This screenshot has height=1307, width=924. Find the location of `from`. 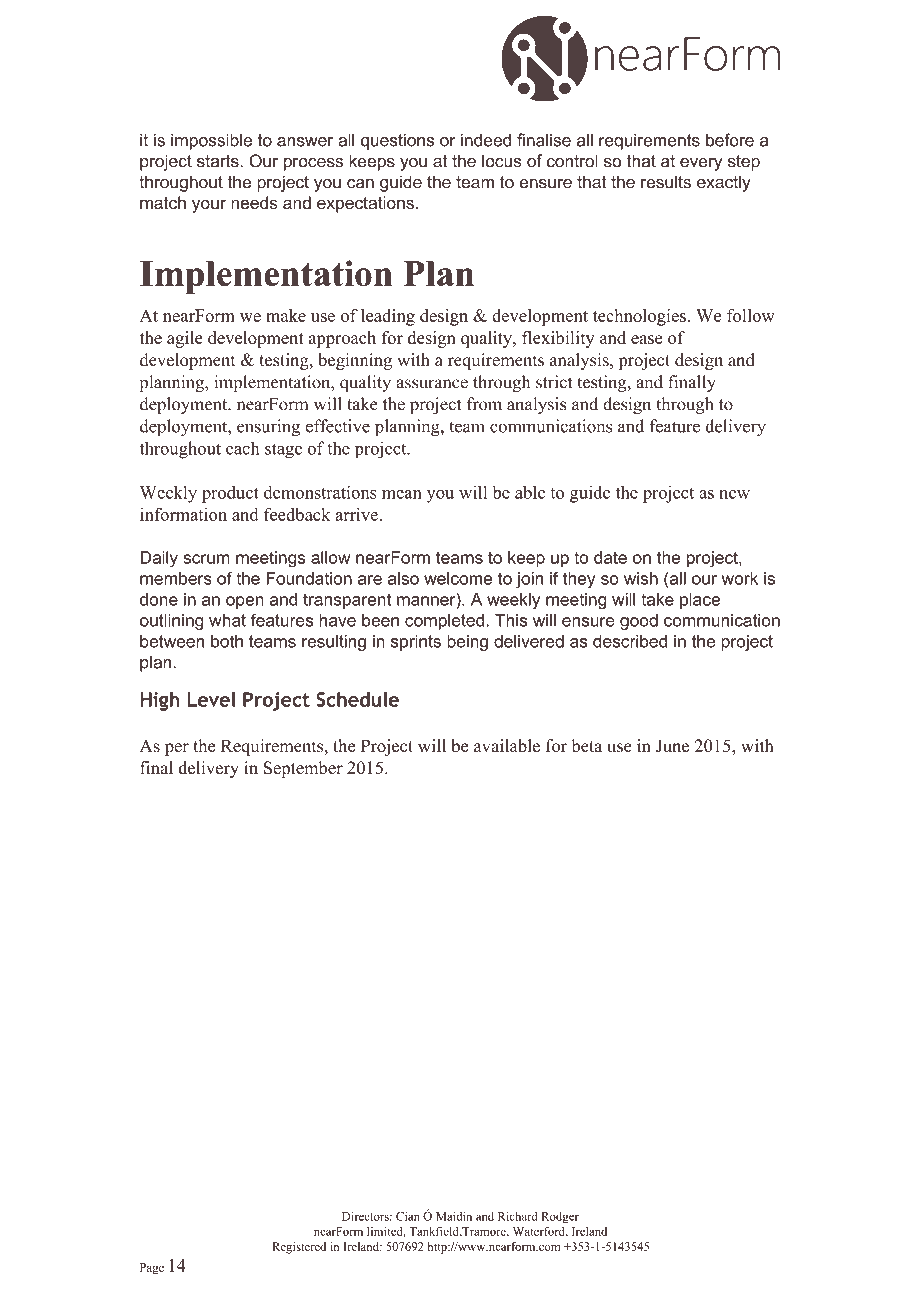

from is located at coordinates (484, 404).
